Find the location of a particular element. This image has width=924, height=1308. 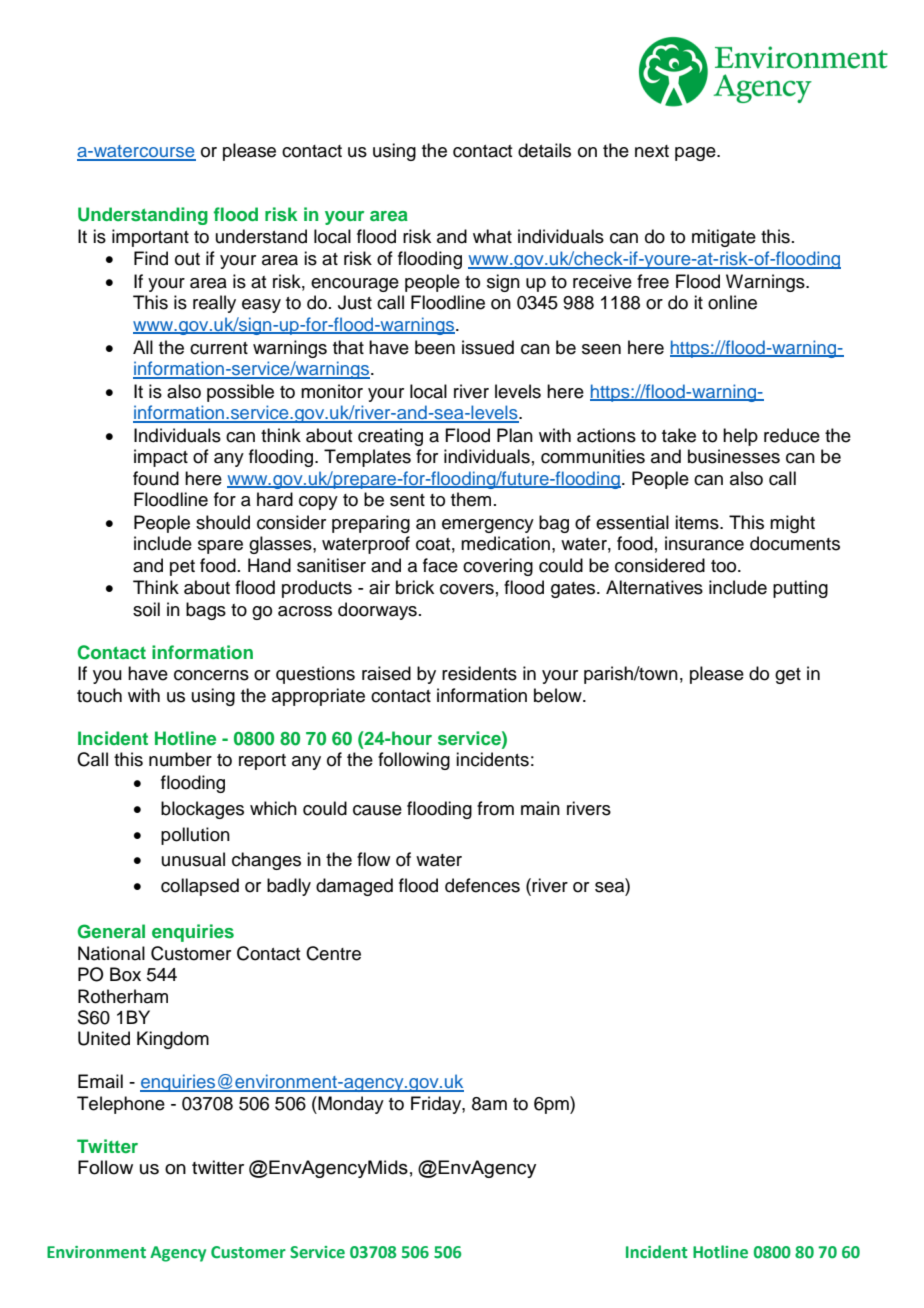

help is located at coordinates (740, 437).
